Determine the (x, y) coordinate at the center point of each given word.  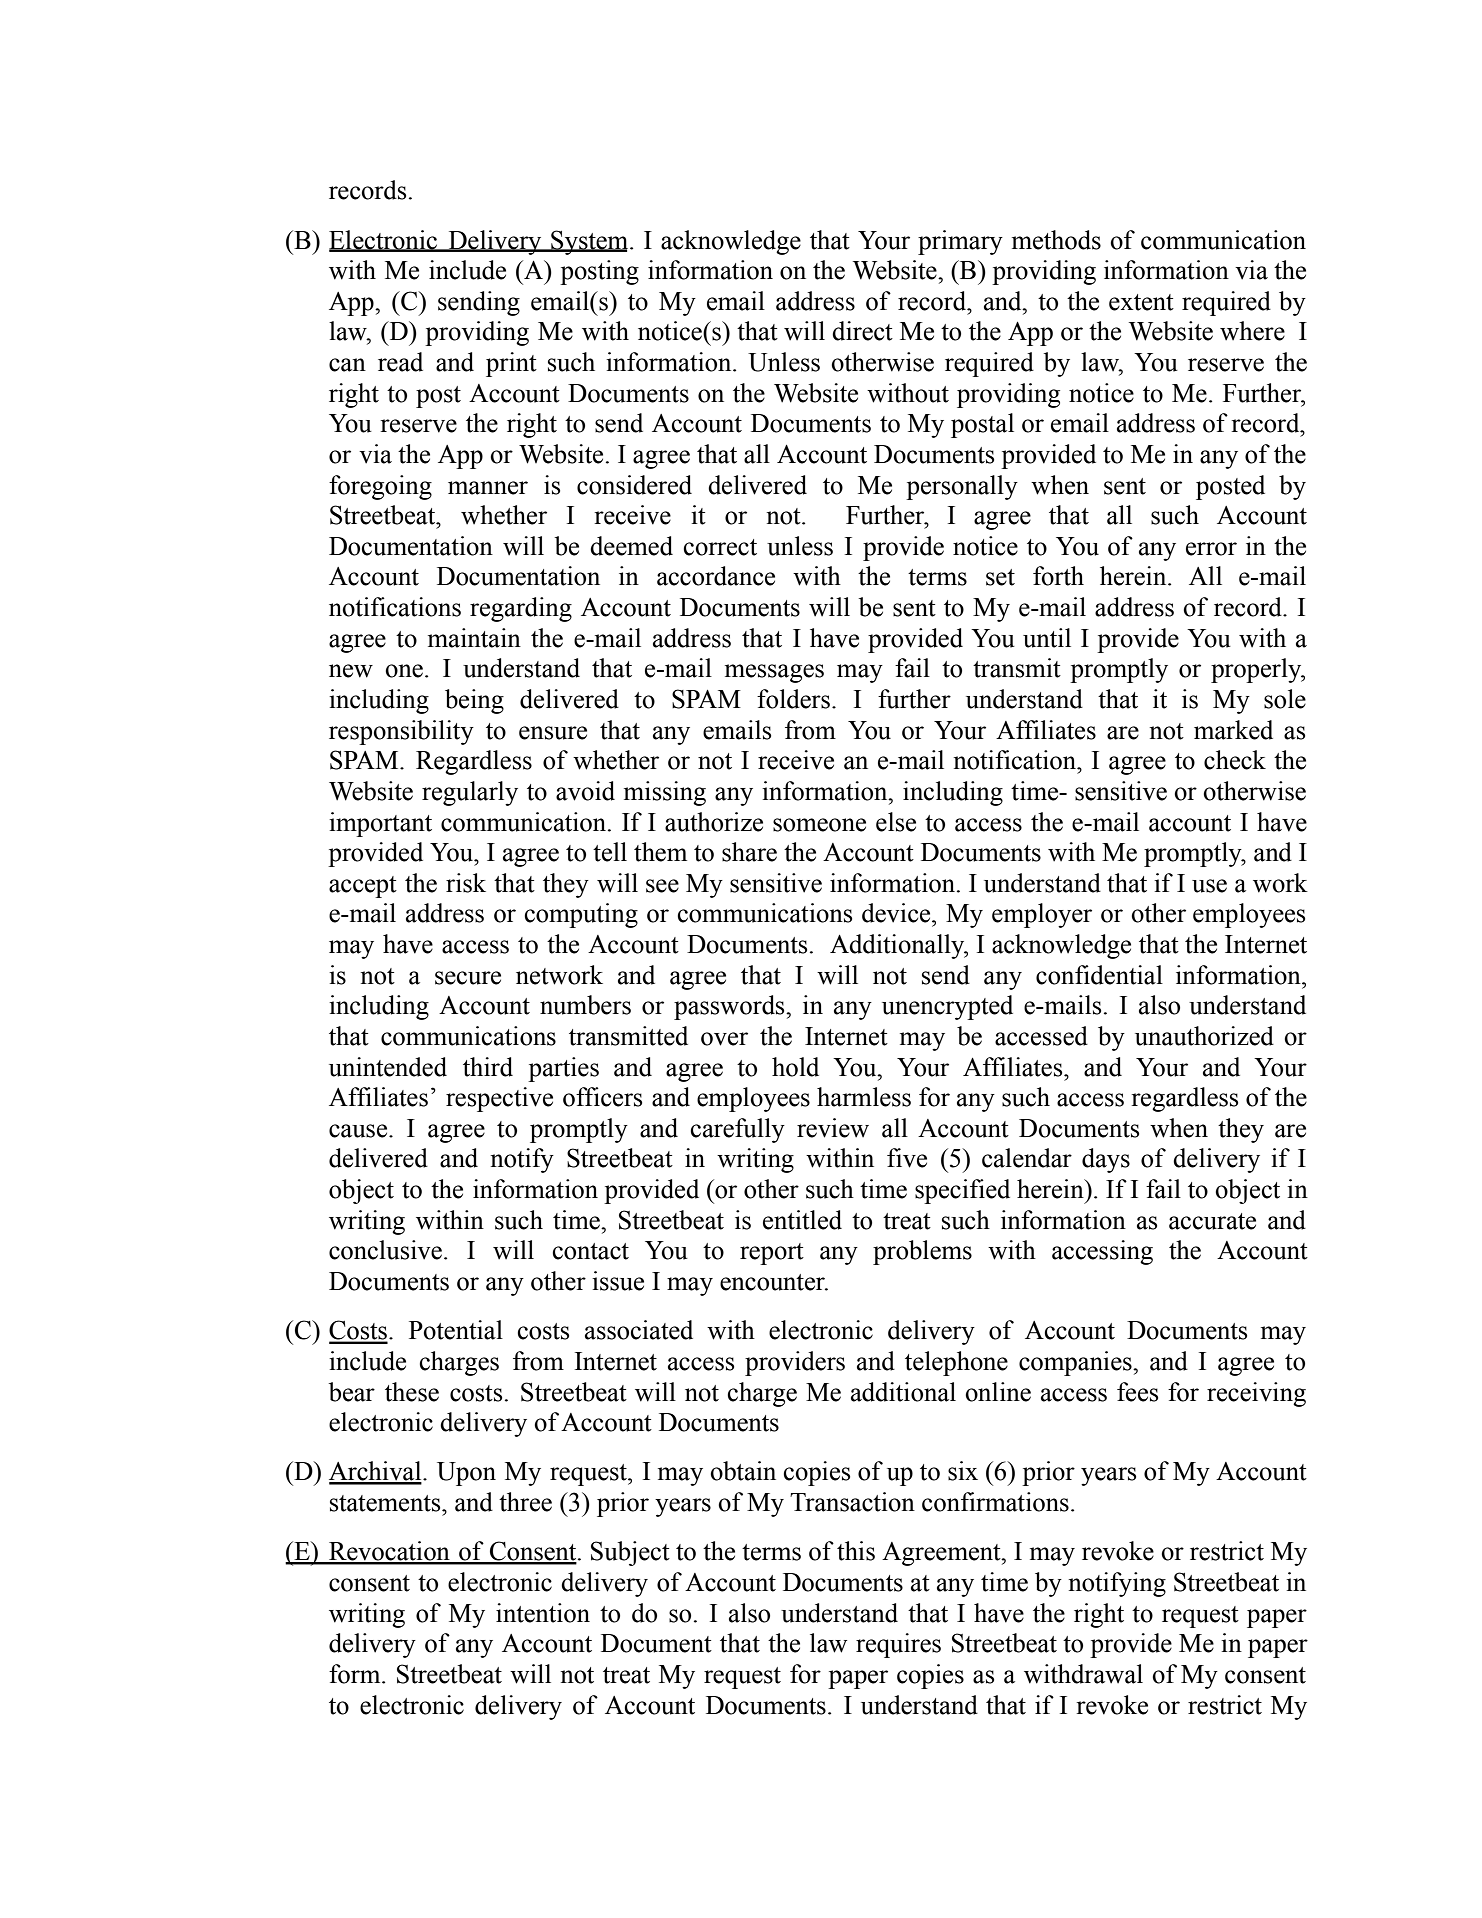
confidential (1099, 975)
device (897, 913)
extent (1141, 302)
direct (862, 331)
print (511, 364)
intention (543, 1613)
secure (468, 978)
